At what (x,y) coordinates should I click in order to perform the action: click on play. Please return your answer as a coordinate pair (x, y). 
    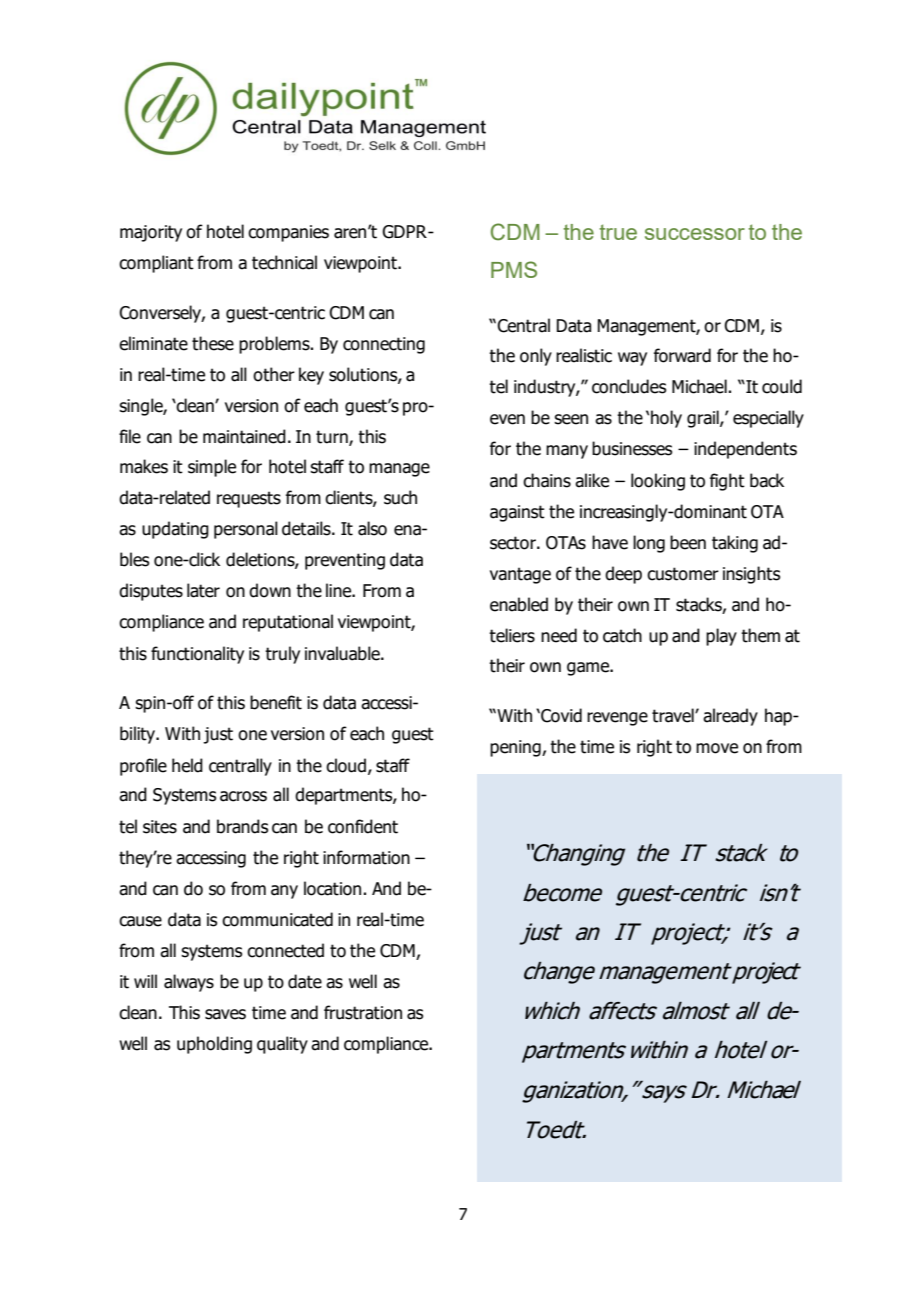
    Looking at the image, I should click on (721, 637).
